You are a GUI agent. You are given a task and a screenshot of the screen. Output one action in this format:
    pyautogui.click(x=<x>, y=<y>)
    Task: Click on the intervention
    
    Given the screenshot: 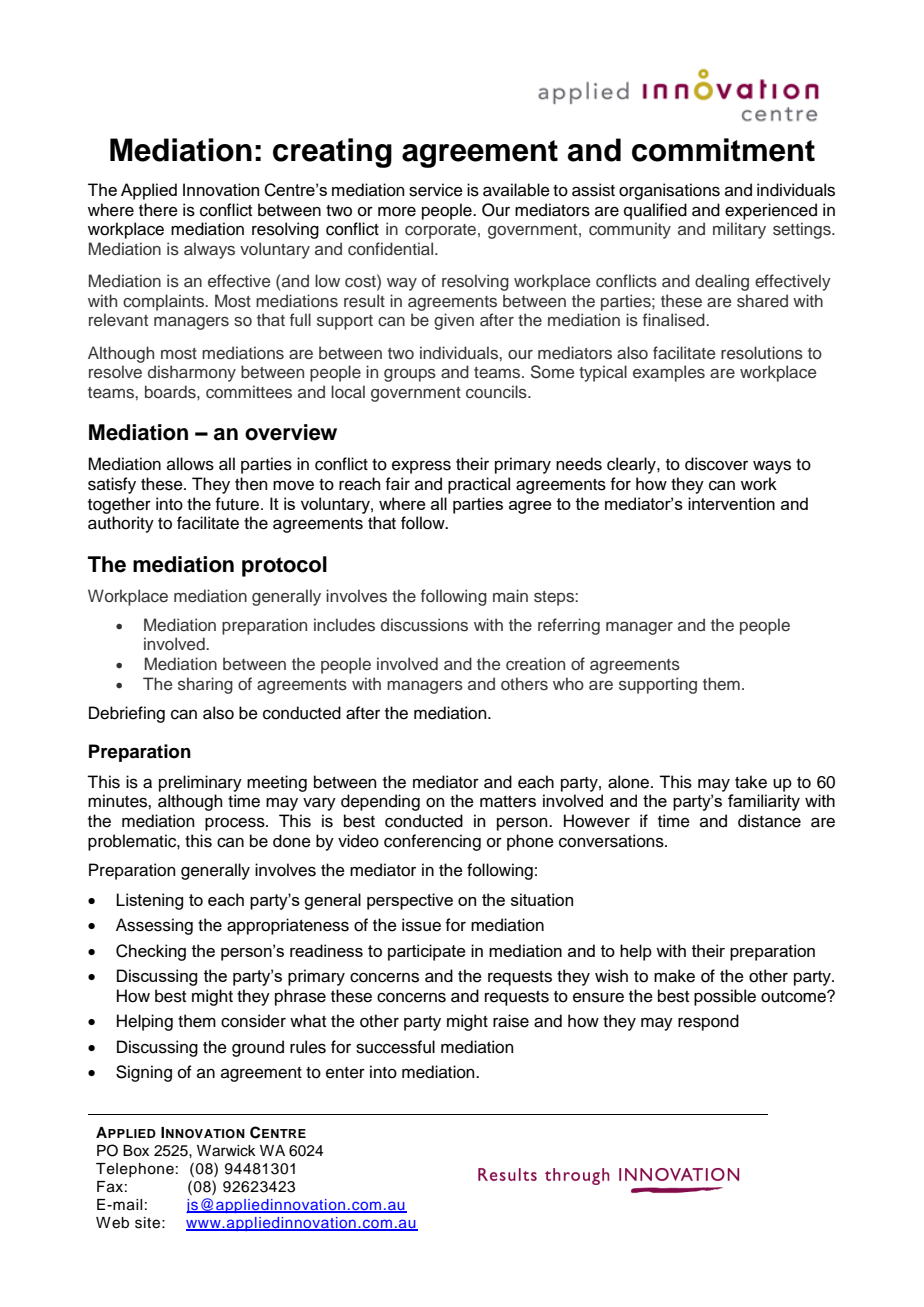 What is the action you would take?
    pyautogui.click(x=731, y=503)
